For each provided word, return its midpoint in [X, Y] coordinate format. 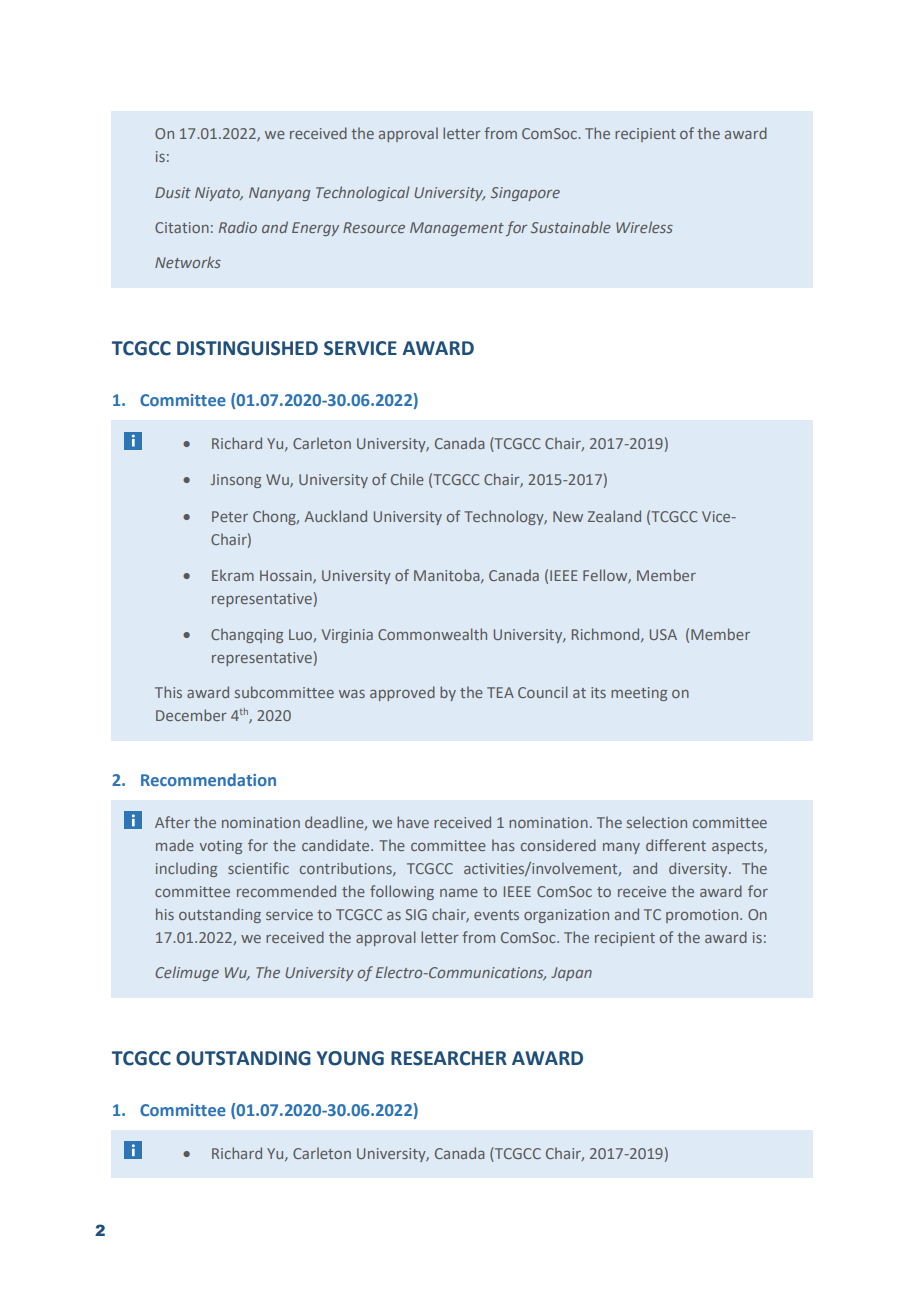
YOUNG [350, 1058]
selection [657, 822]
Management [457, 229]
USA [663, 634]
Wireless [644, 227]
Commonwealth [432, 634]
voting [220, 847]
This [168, 692]
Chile [407, 479]
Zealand [614, 516]
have [413, 822]
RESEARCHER [449, 1058]
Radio [238, 227]
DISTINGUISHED [247, 348]
